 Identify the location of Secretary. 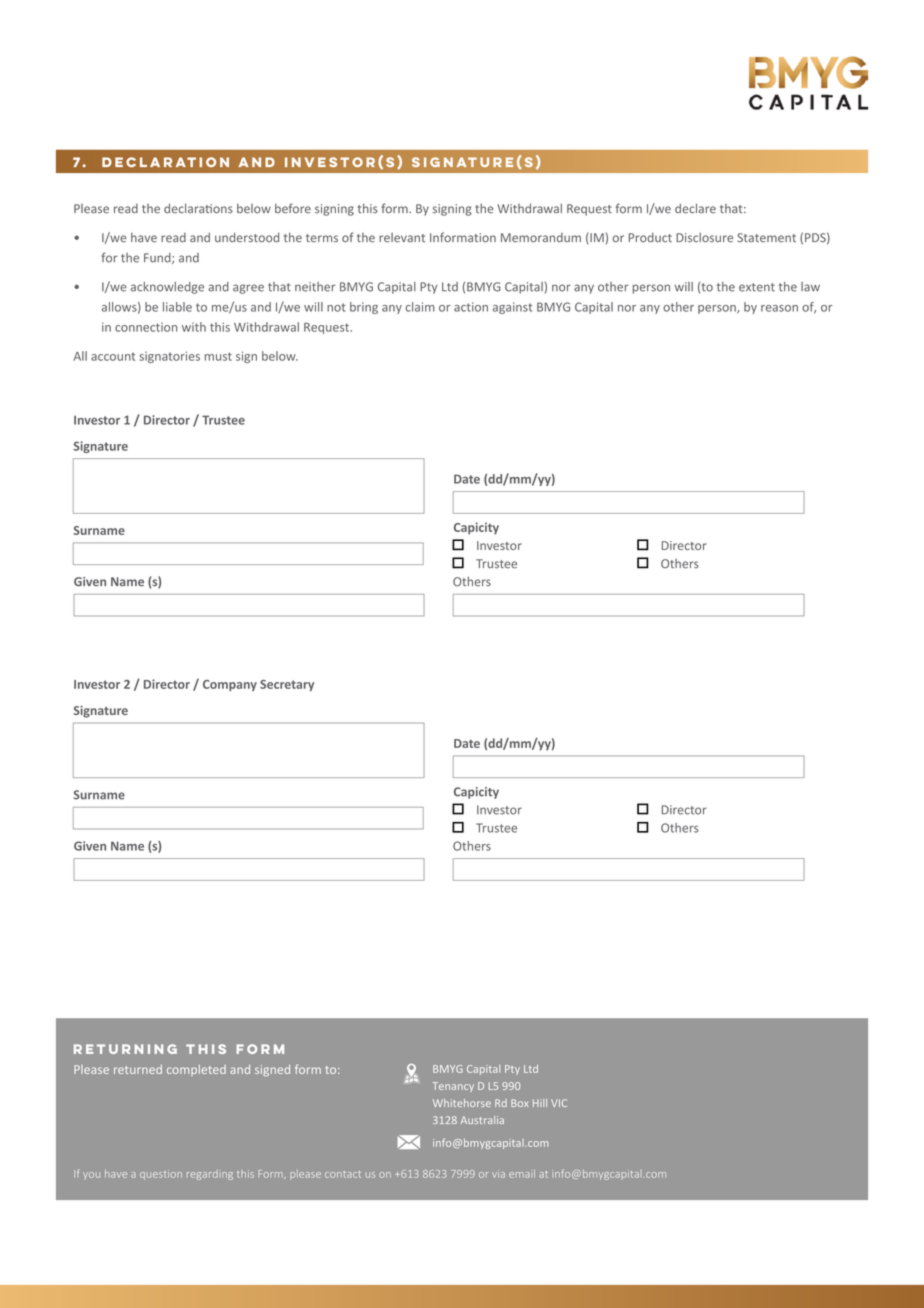
(287, 685).
